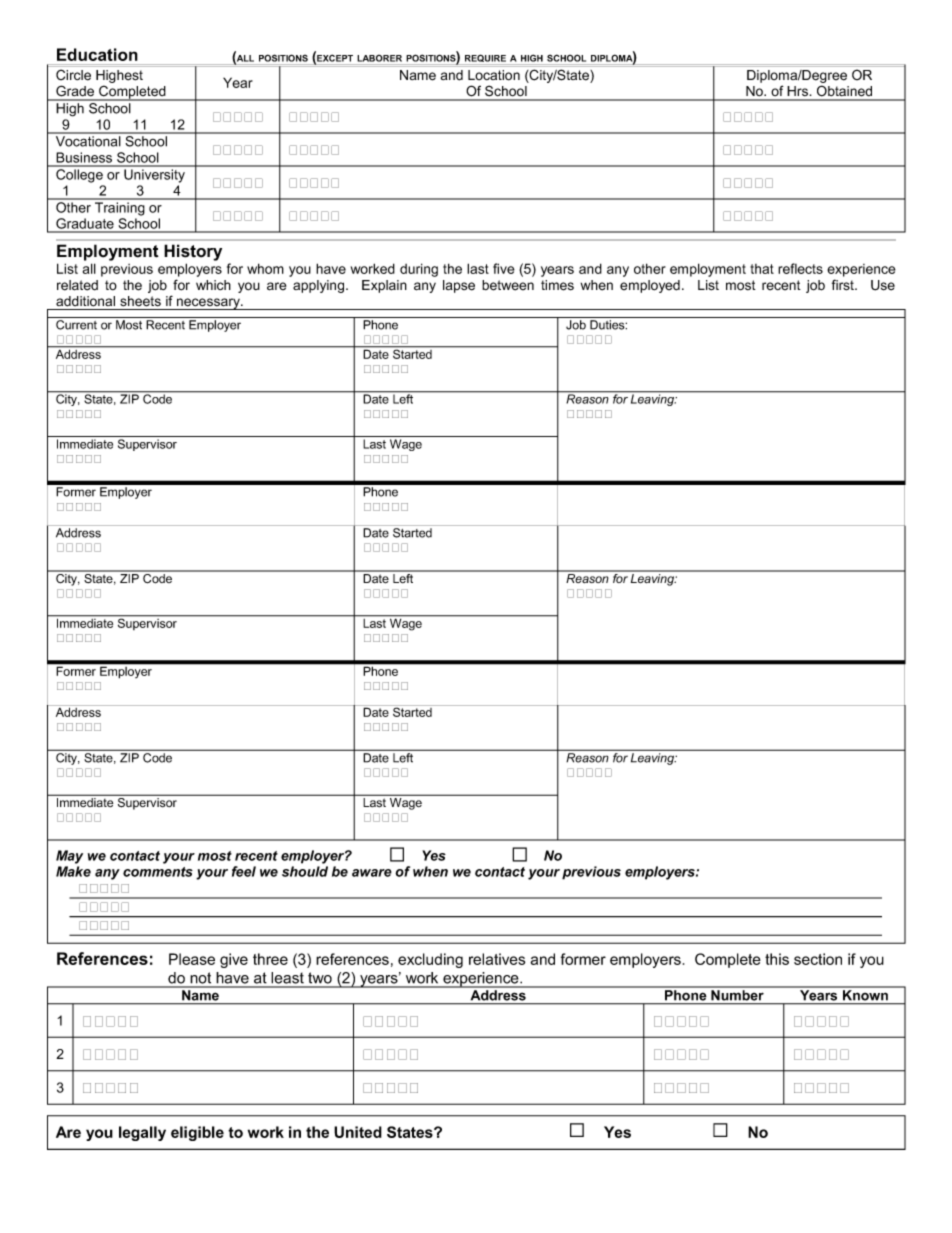  I want to click on United, so click(358, 1132).
